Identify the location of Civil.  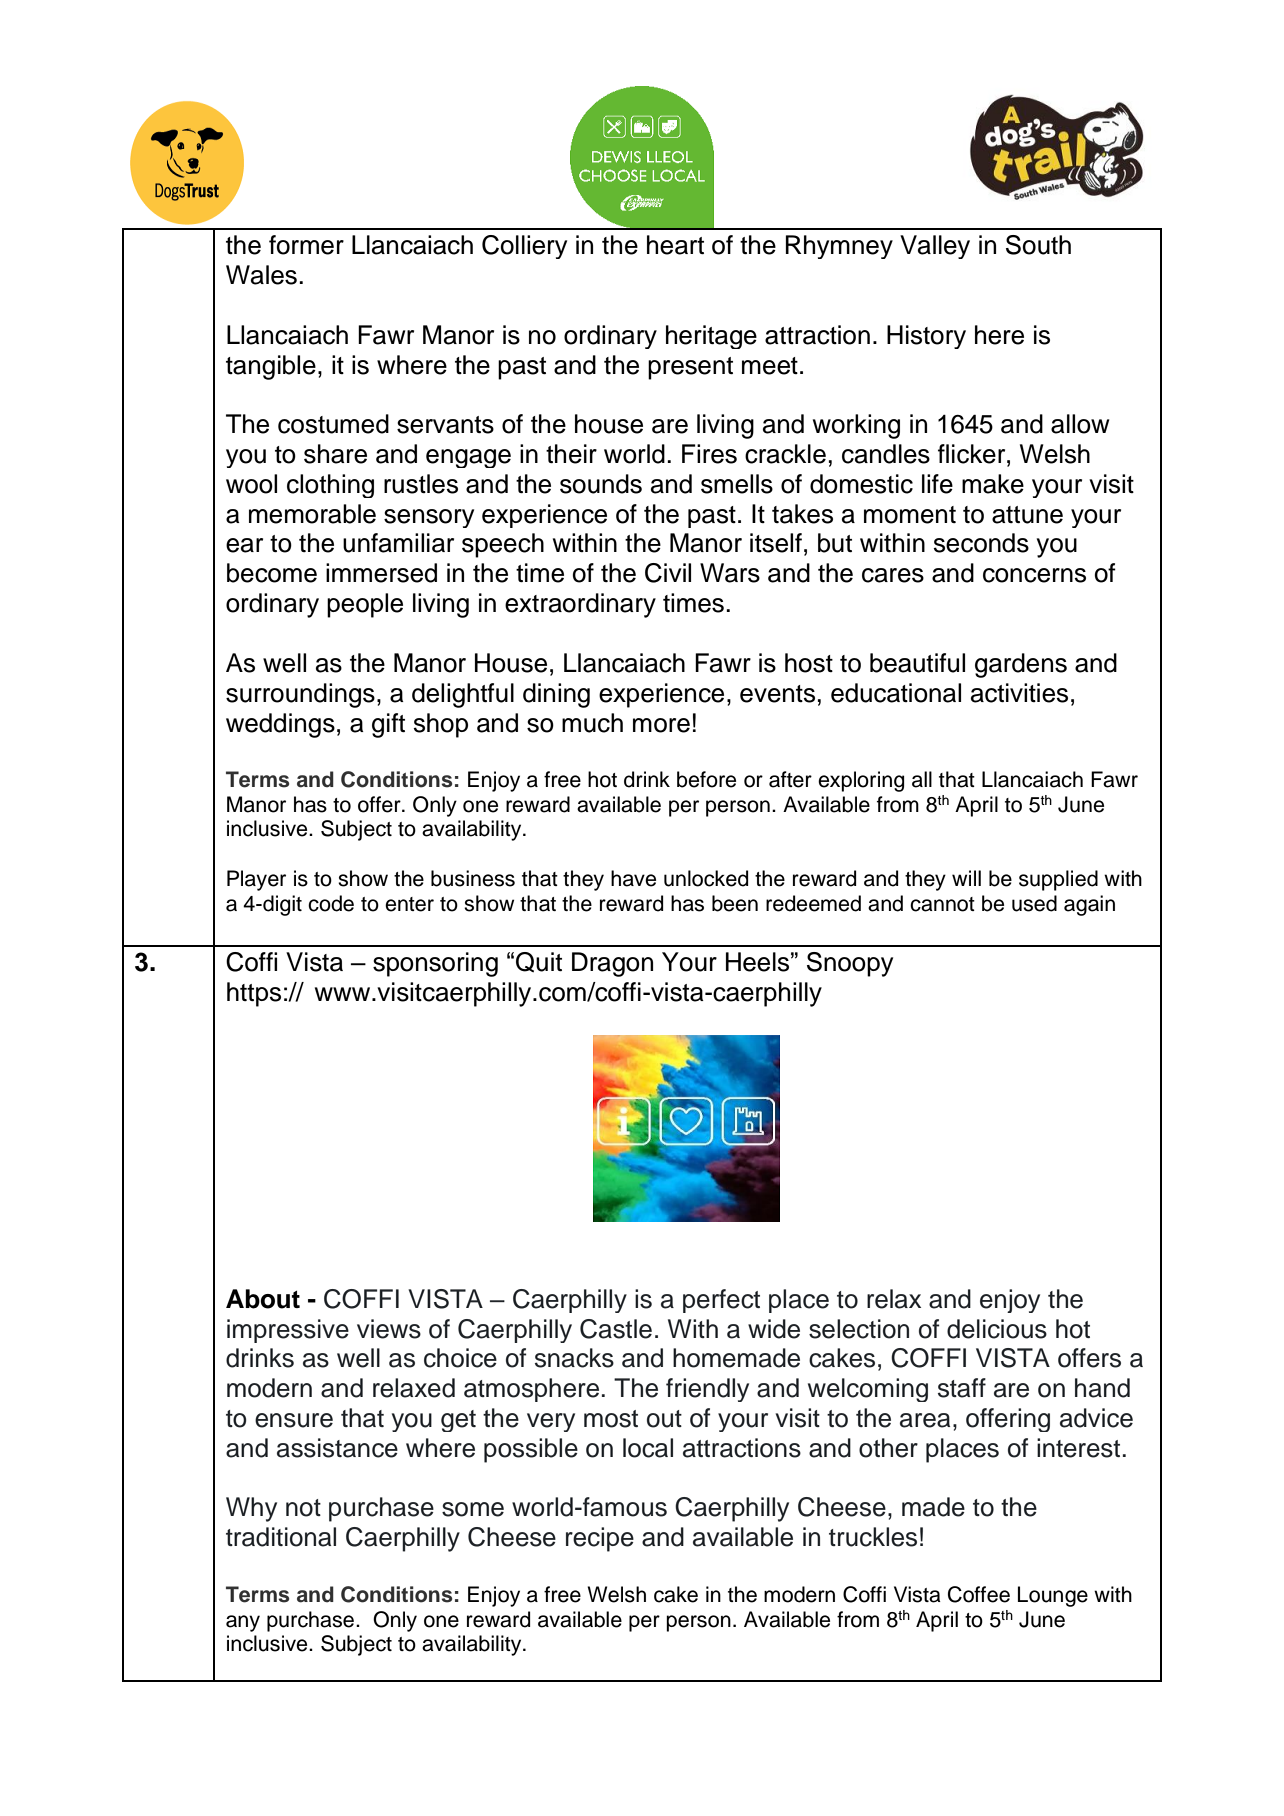
(668, 573).
